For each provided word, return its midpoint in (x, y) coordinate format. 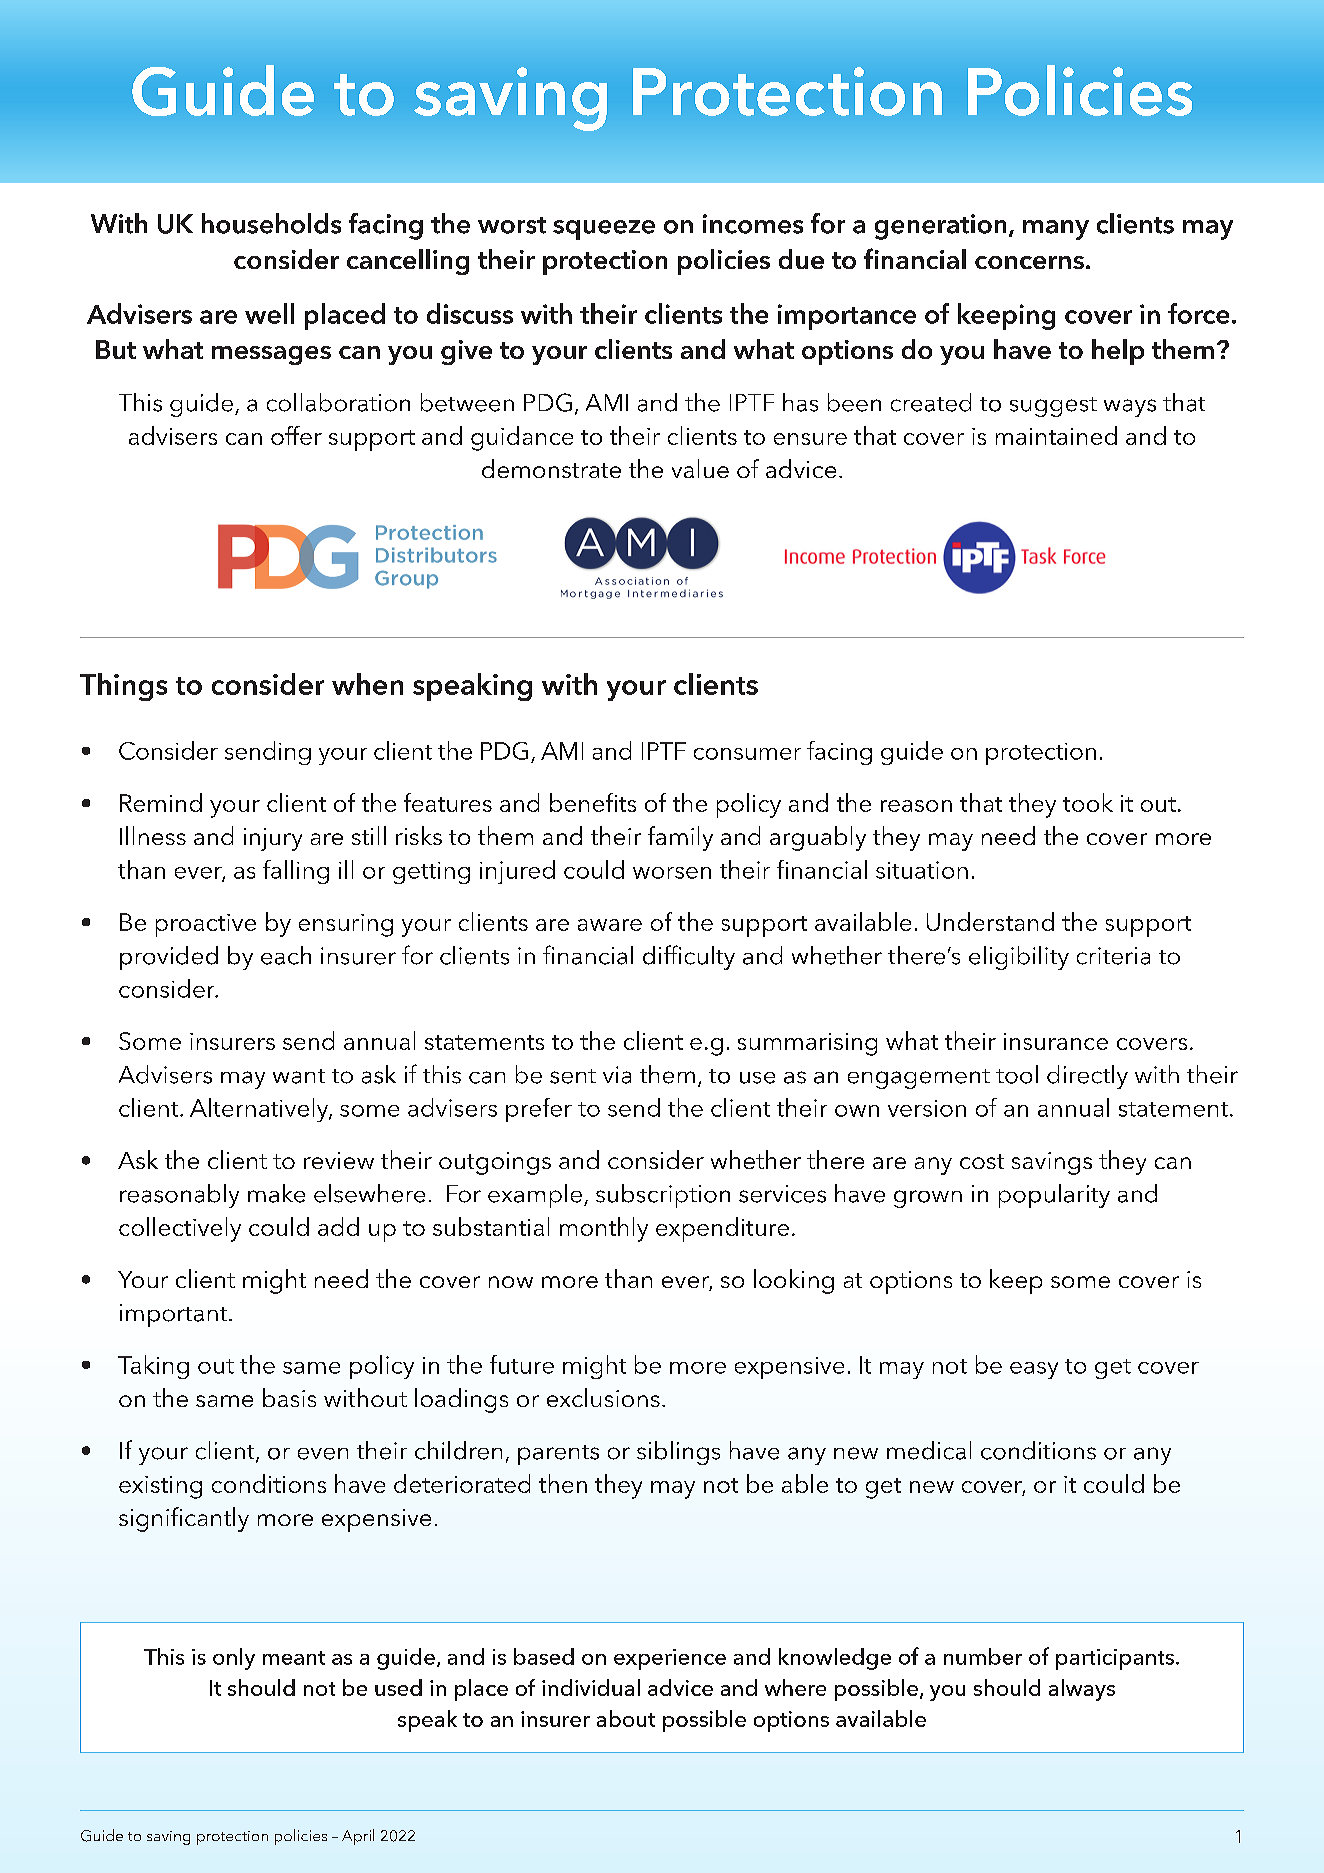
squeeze (604, 230)
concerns (1029, 262)
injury (273, 839)
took (1088, 802)
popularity (1054, 1196)
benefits (593, 802)
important (175, 1315)
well (269, 313)
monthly (604, 1229)
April (358, 1837)
